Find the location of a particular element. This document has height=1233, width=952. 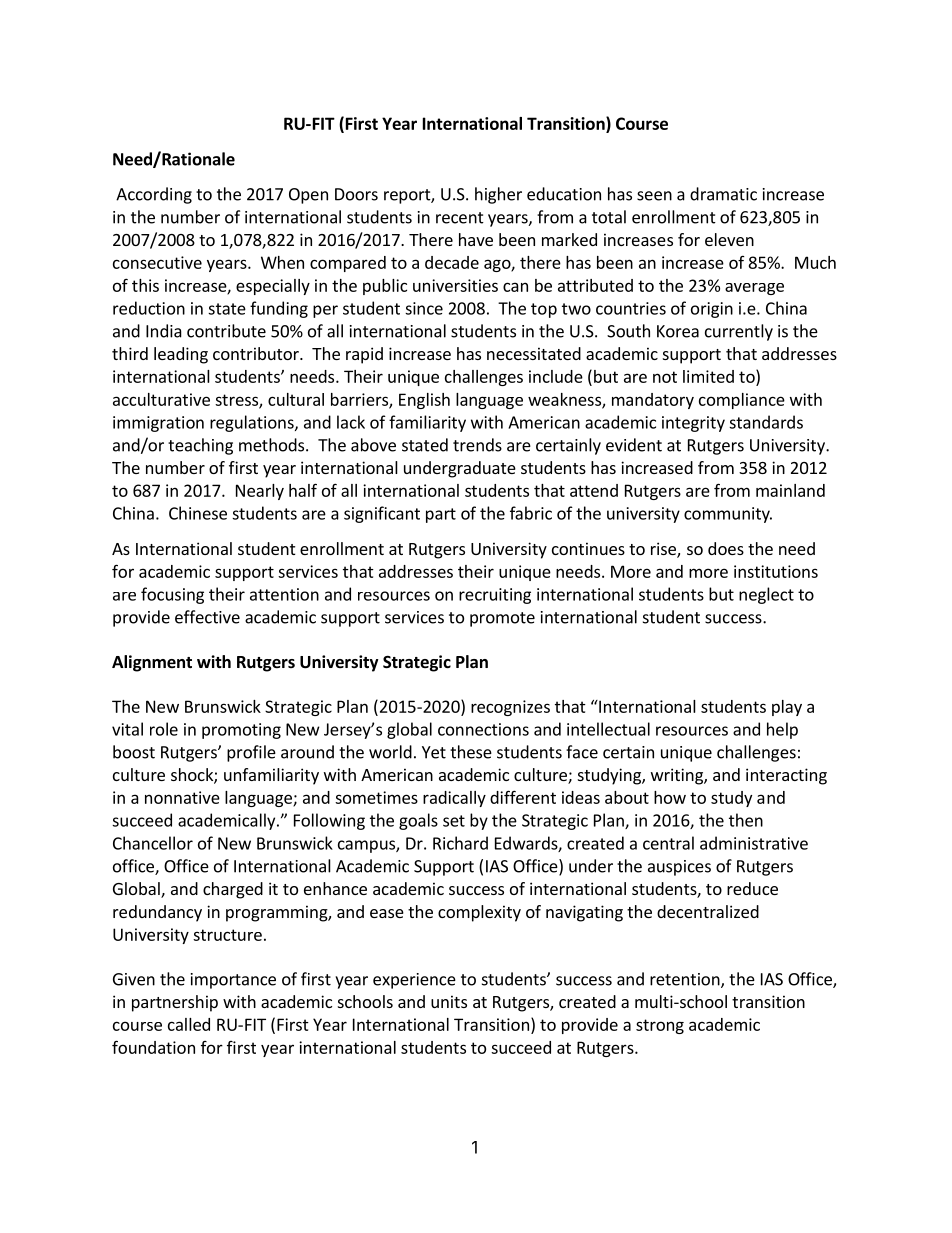

strong is located at coordinates (660, 1026).
